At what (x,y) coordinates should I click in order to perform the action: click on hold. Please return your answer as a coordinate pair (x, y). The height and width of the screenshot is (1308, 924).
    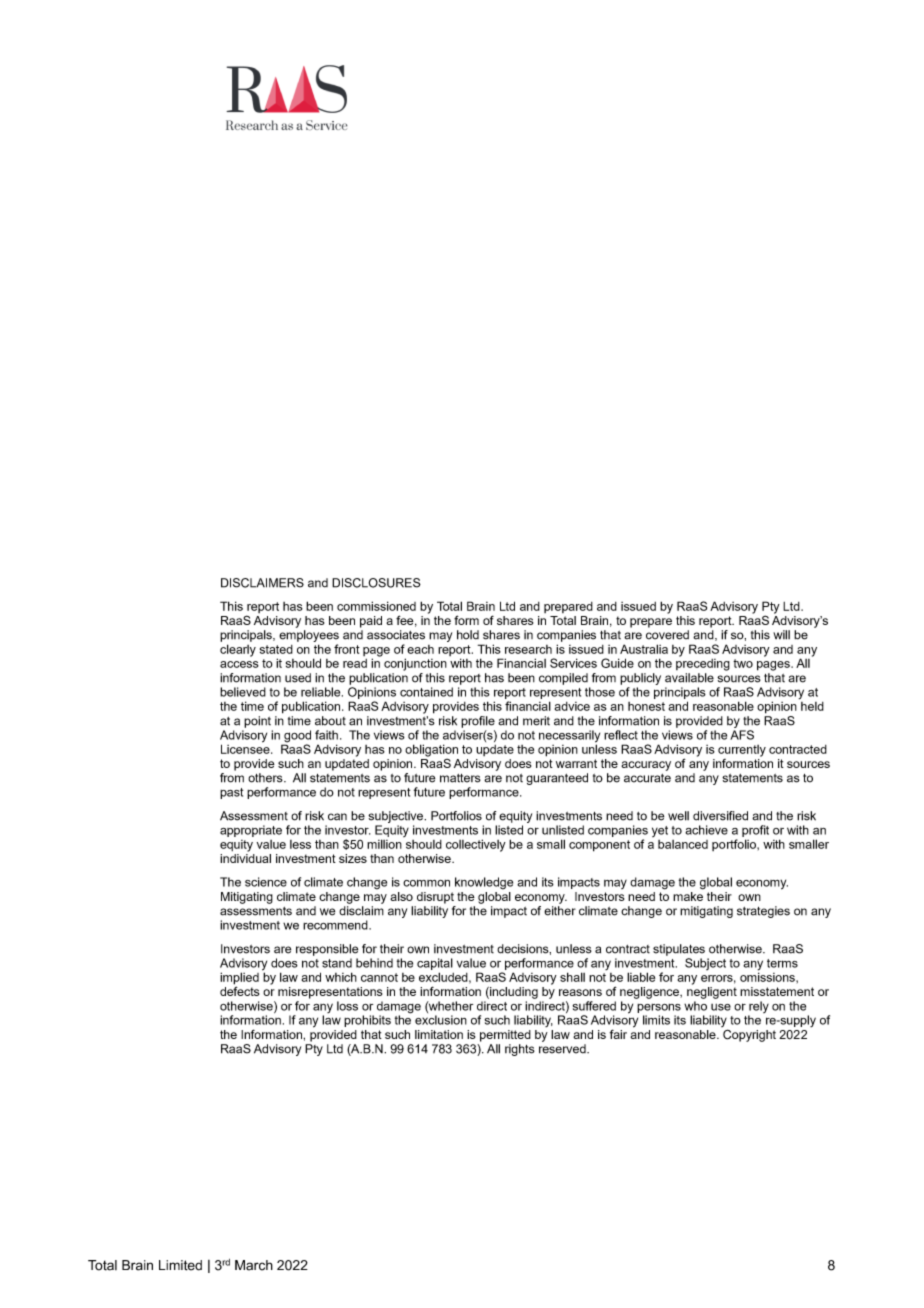
    Looking at the image, I should click on (468, 635).
